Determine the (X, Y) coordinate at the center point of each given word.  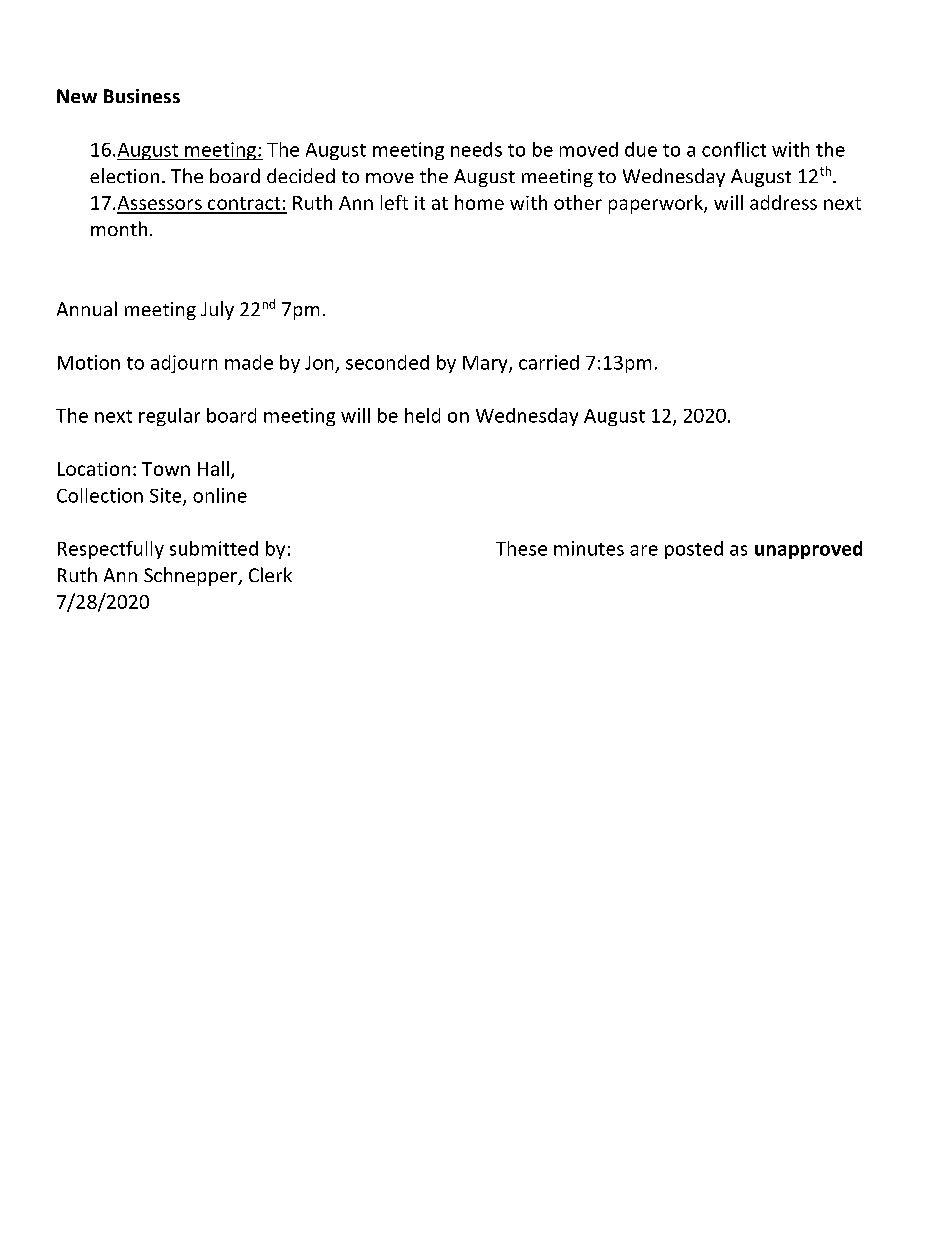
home (479, 202)
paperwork (657, 204)
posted (694, 550)
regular (169, 417)
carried (549, 362)
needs (476, 149)
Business (142, 96)
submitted (214, 548)
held (422, 415)
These (521, 548)
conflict (734, 149)
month (119, 228)
